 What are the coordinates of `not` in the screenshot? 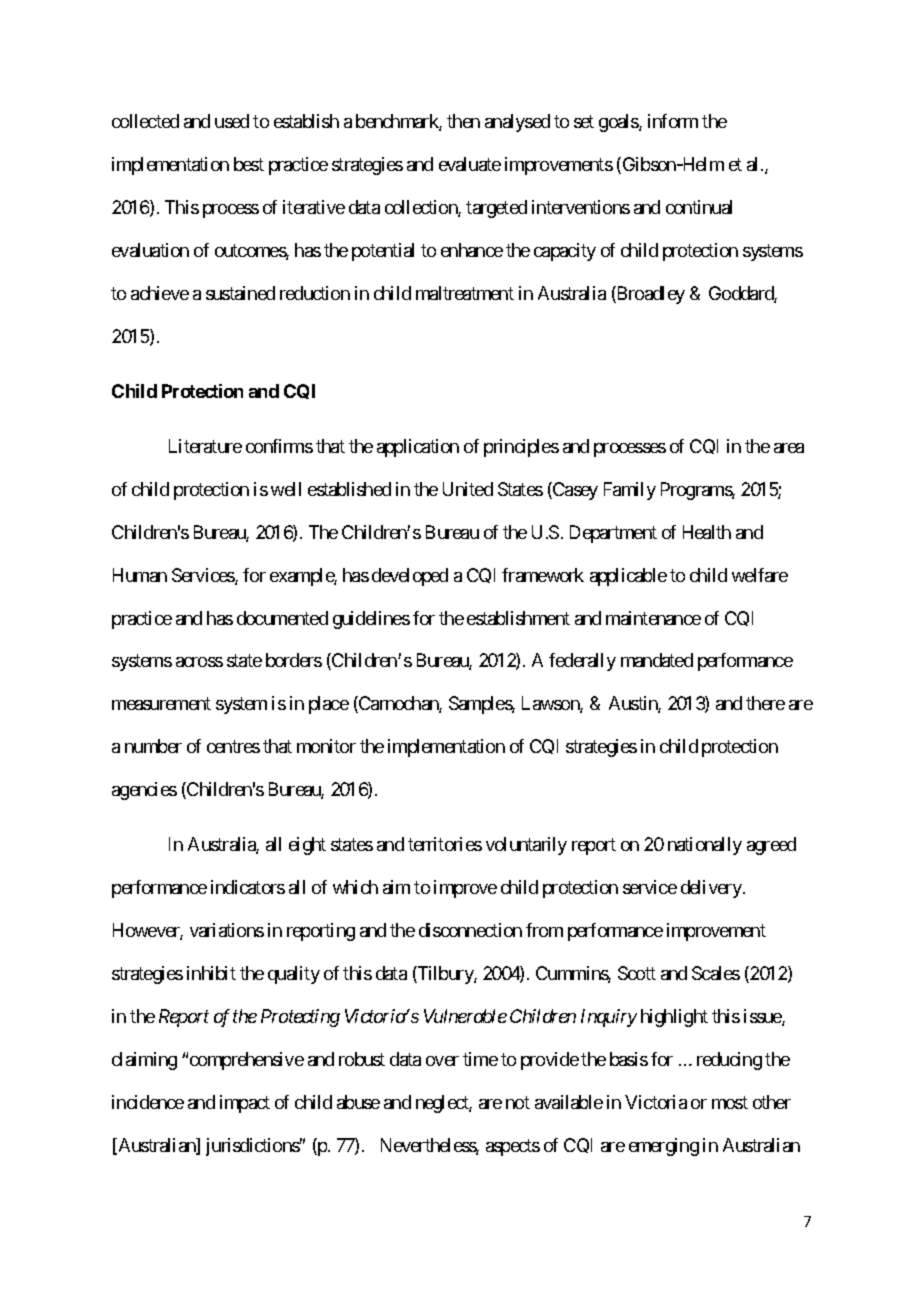 It's located at (518, 1102).
